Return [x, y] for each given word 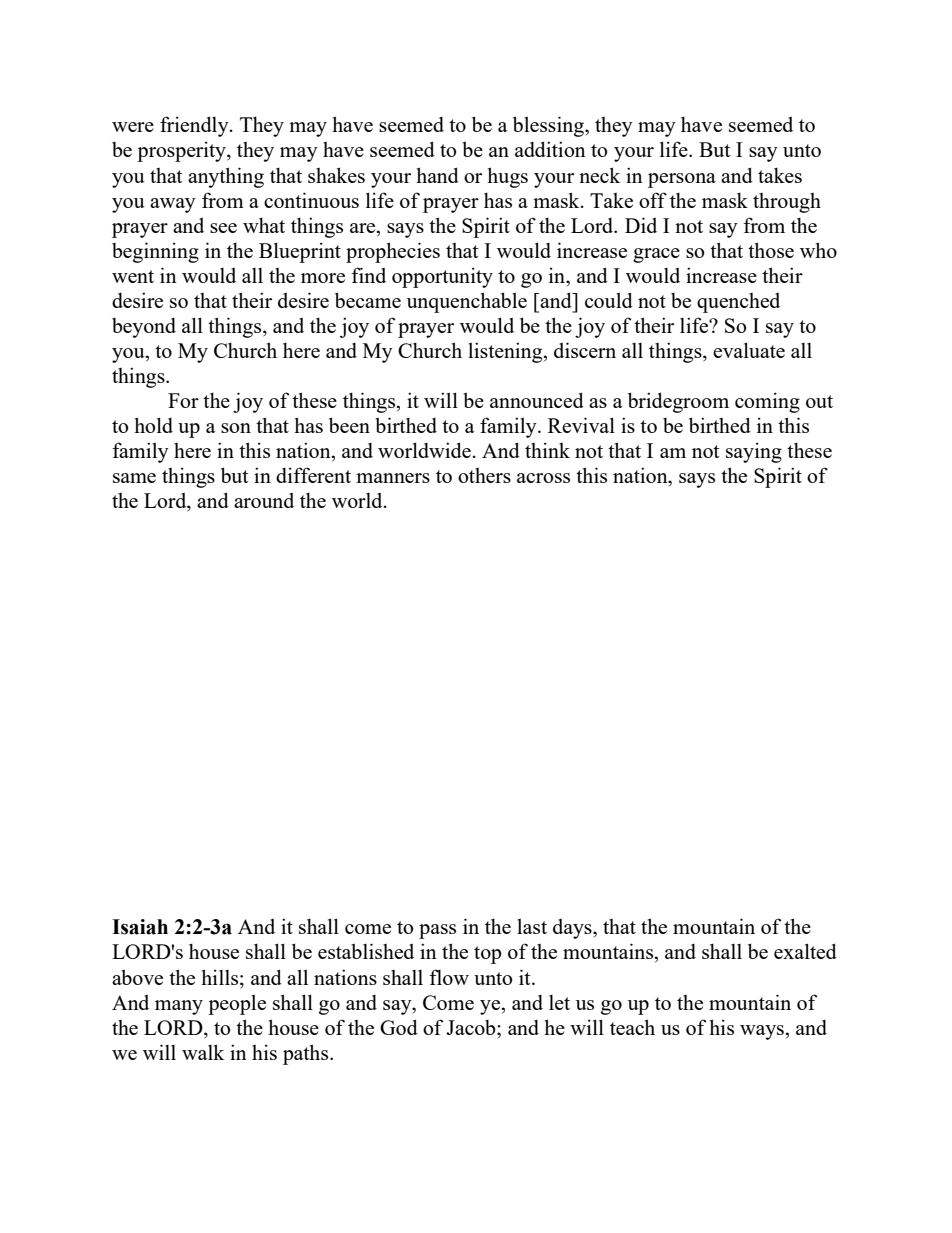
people [237, 1004]
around [264, 500]
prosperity [182, 151]
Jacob [472, 1027]
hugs [507, 177]
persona [682, 180]
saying [754, 452]
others [484, 475]
